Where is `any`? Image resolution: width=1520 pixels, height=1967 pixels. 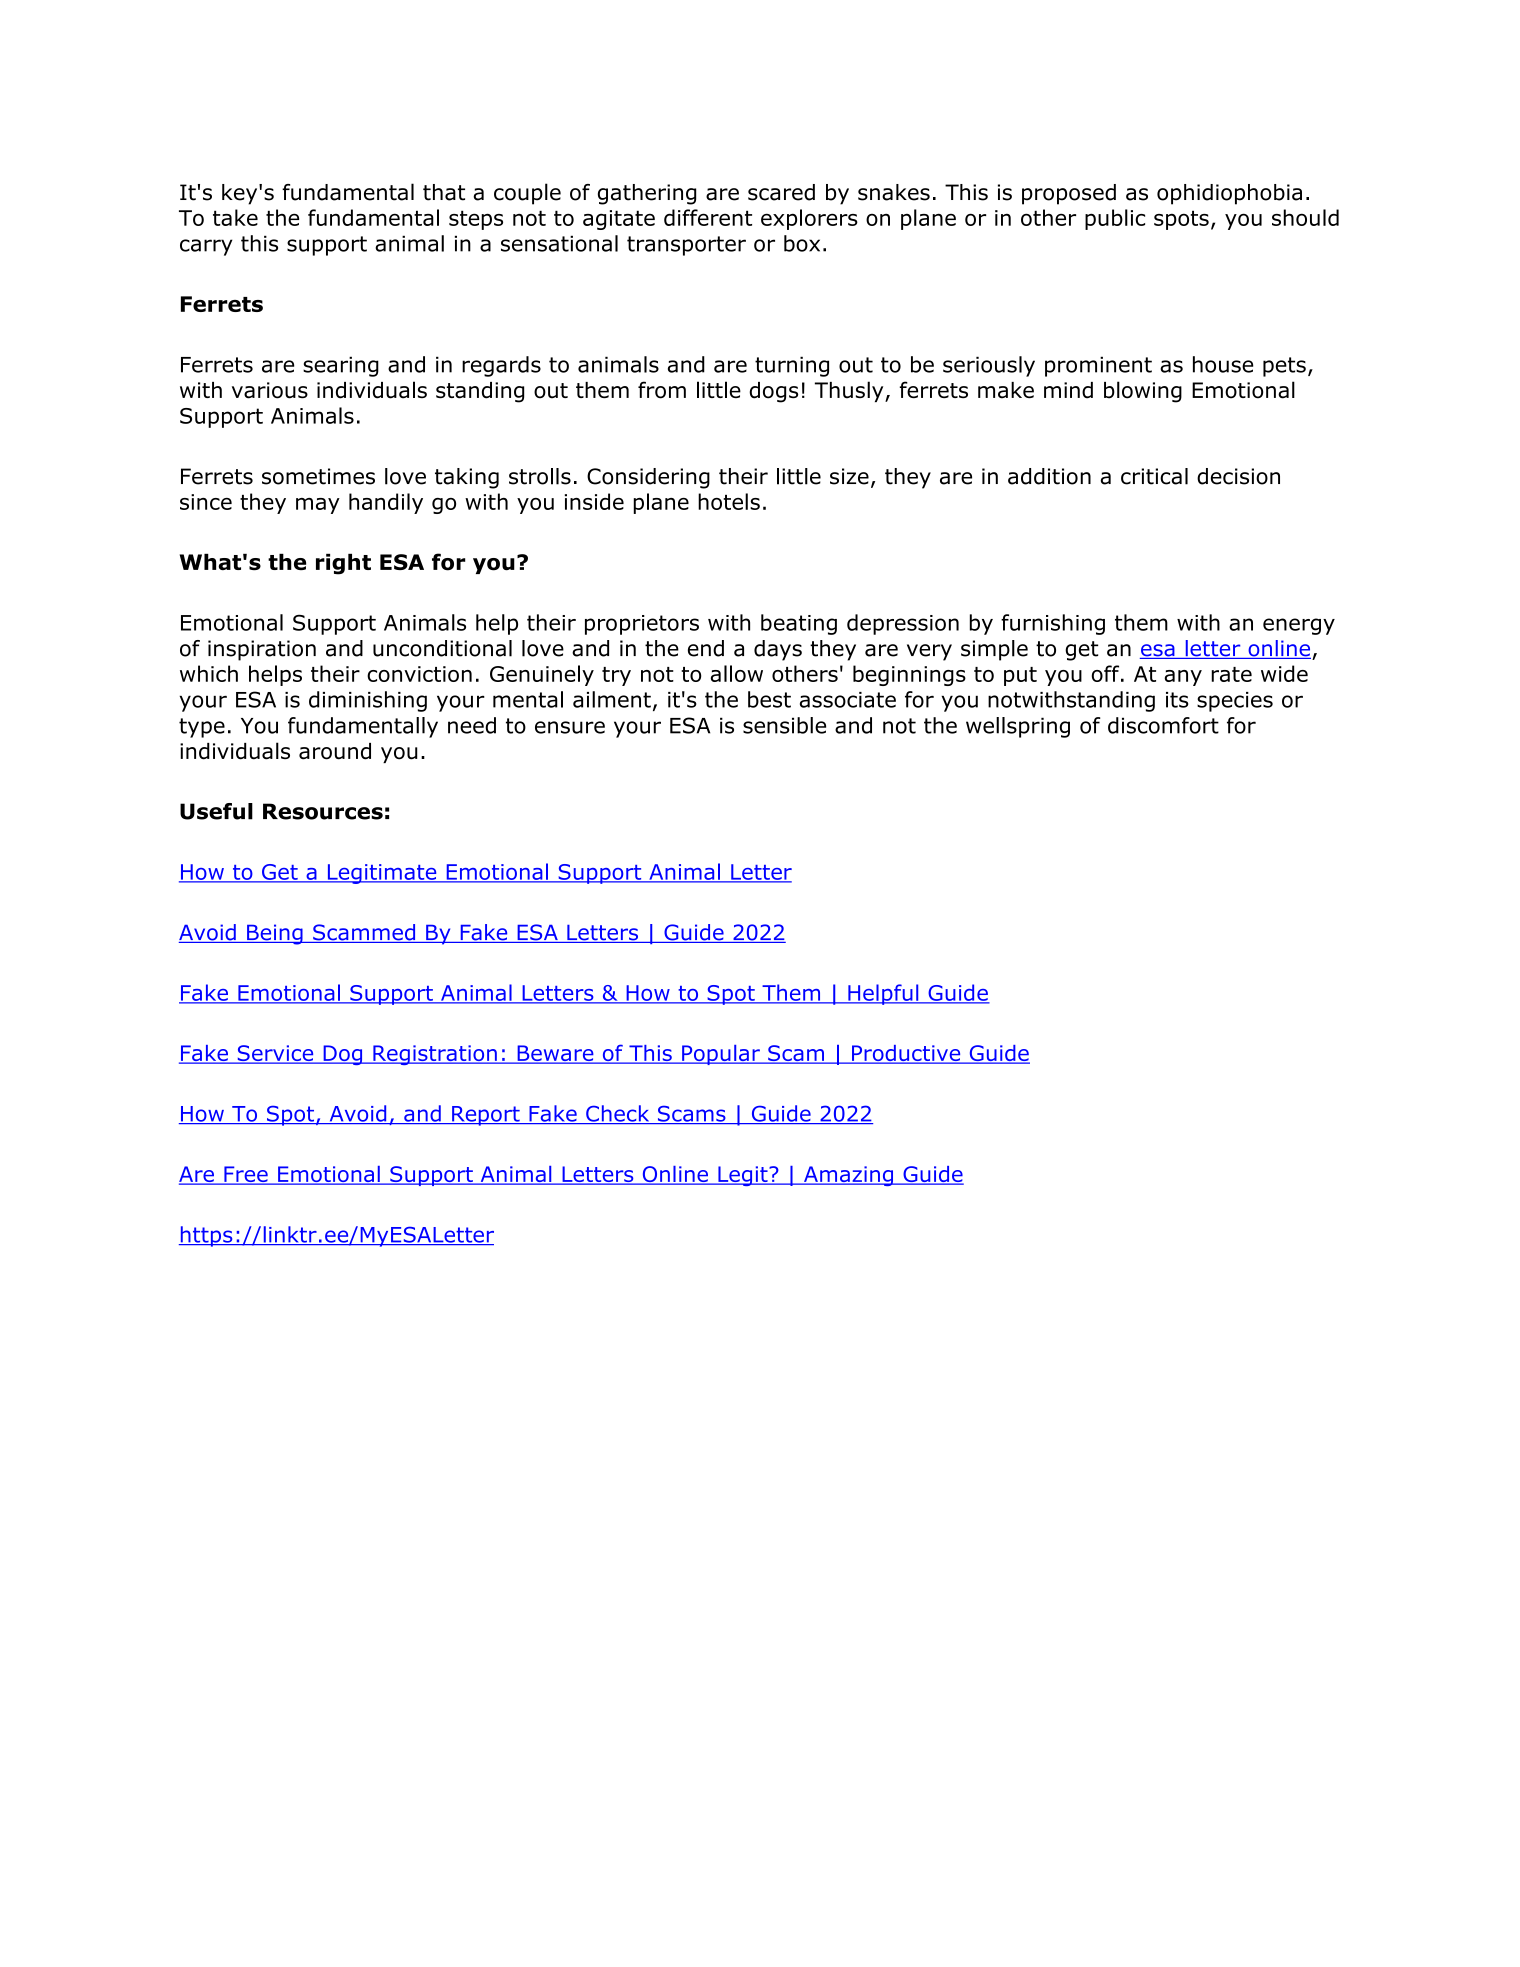
any is located at coordinates (1183, 678).
